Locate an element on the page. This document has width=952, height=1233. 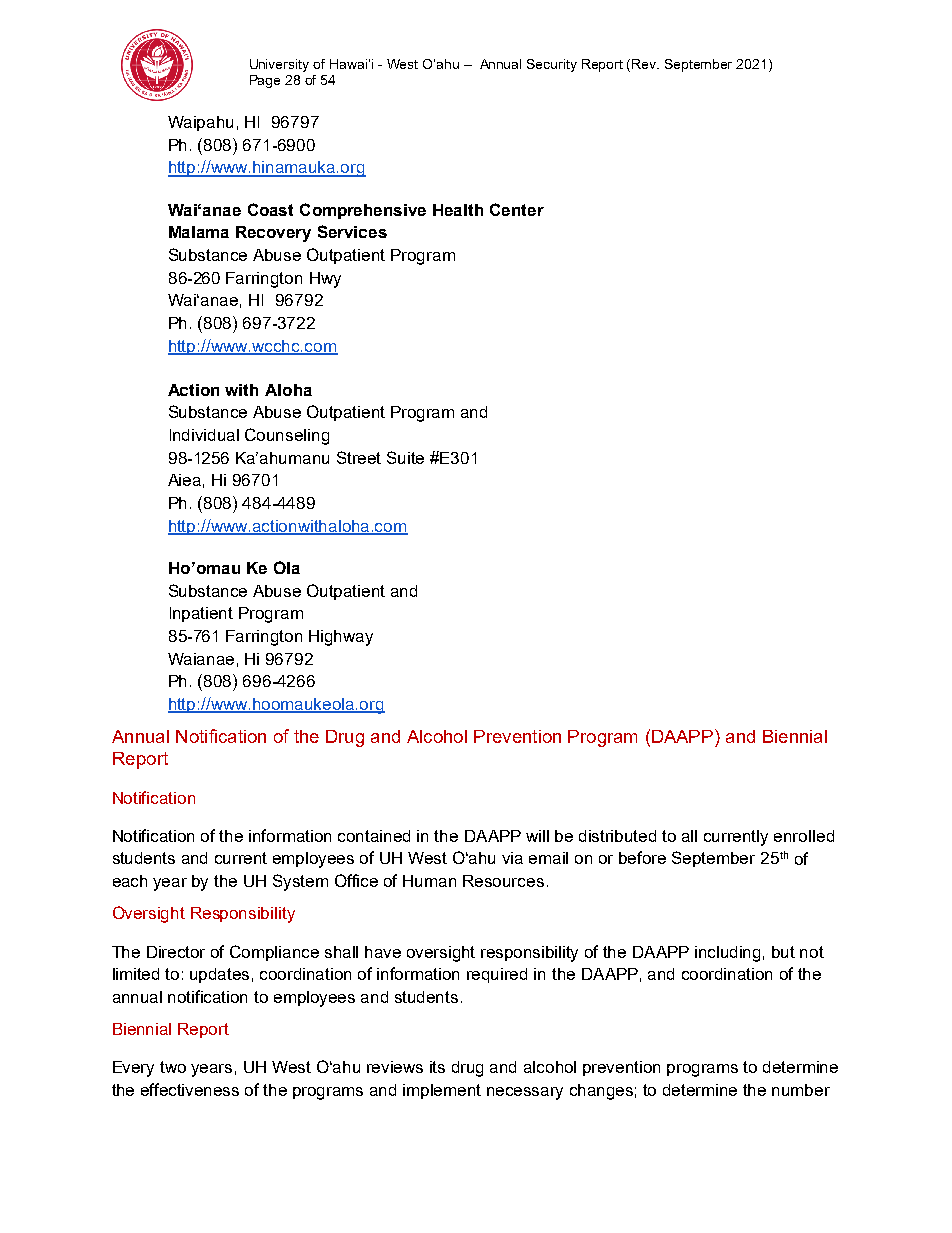
two is located at coordinates (173, 1067).
